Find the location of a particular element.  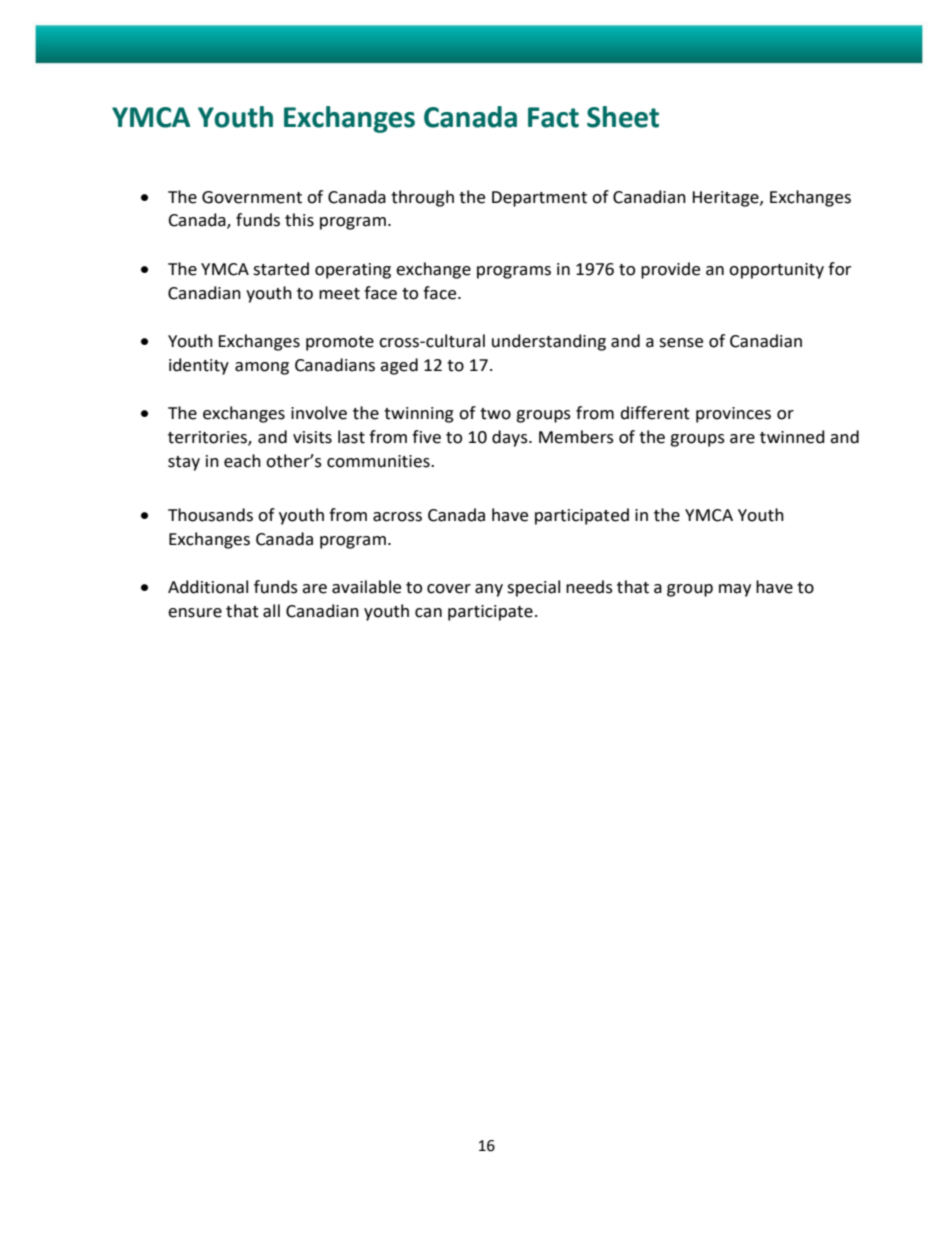

days is located at coordinates (511, 438).
